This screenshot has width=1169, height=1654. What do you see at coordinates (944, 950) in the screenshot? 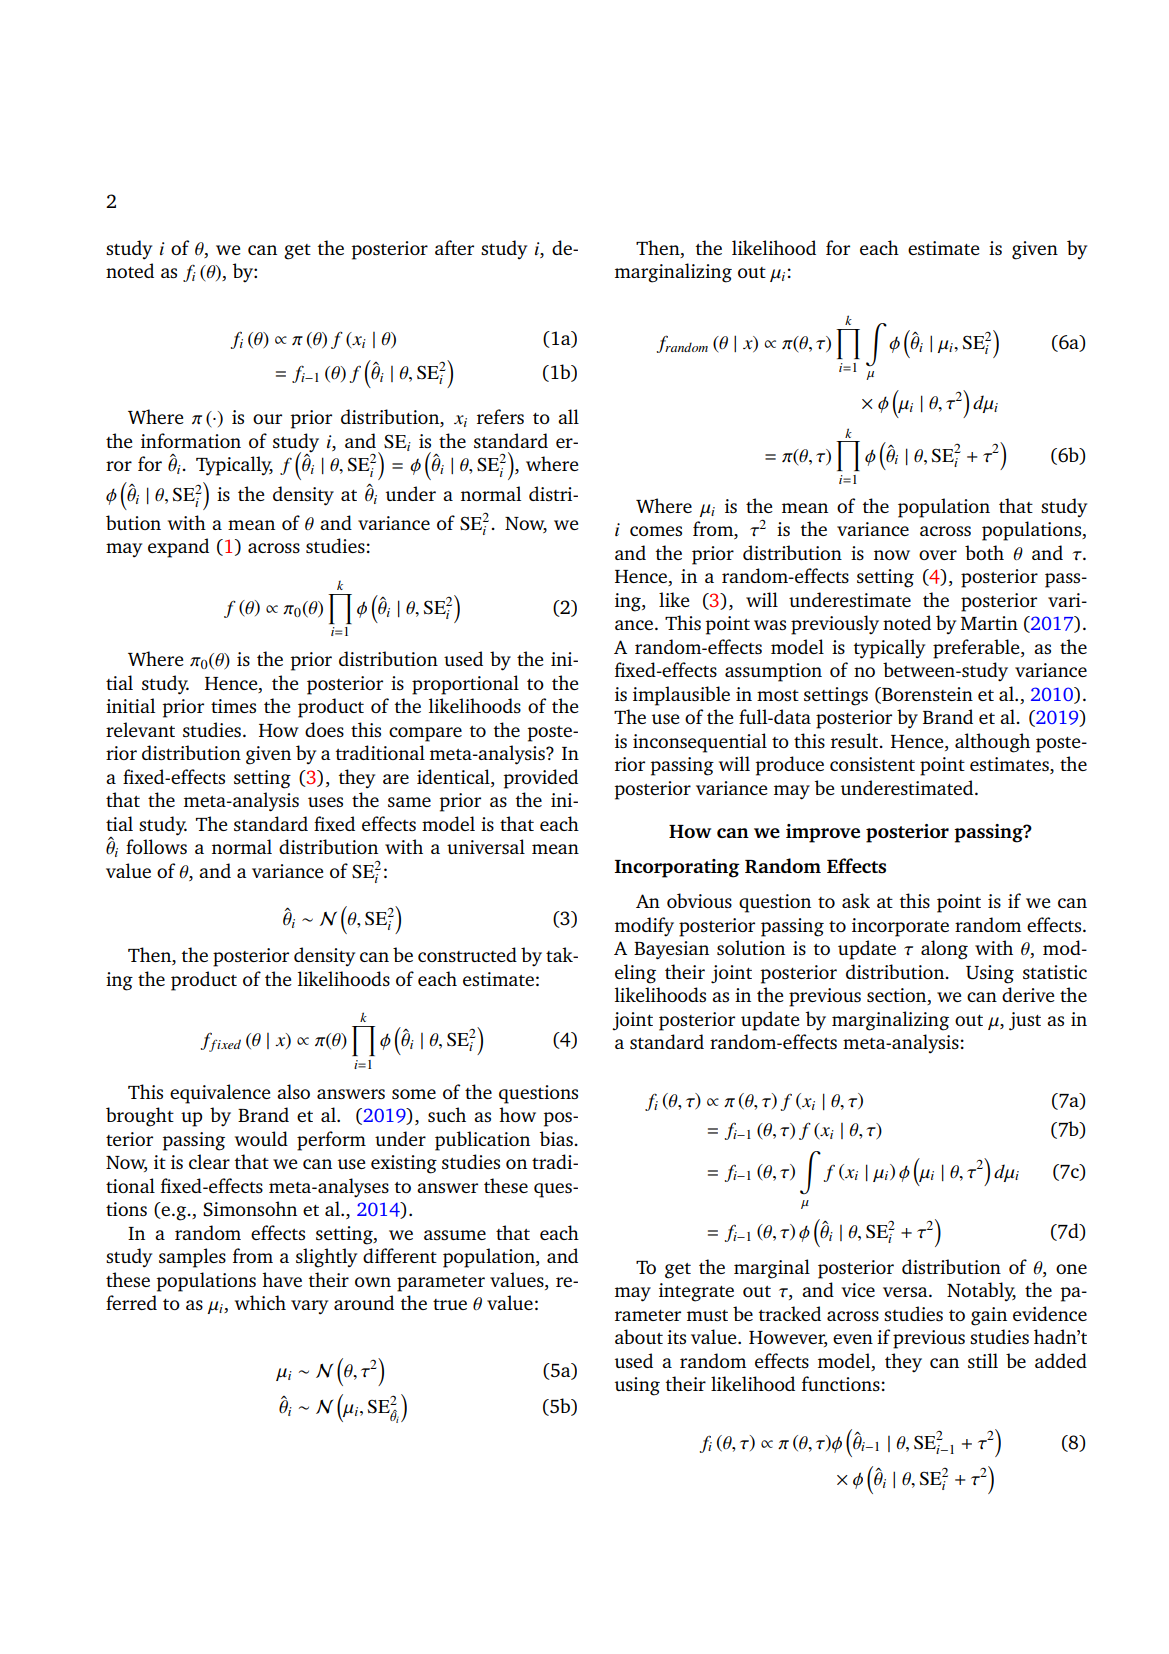
I see `along` at bounding box center [944, 950].
